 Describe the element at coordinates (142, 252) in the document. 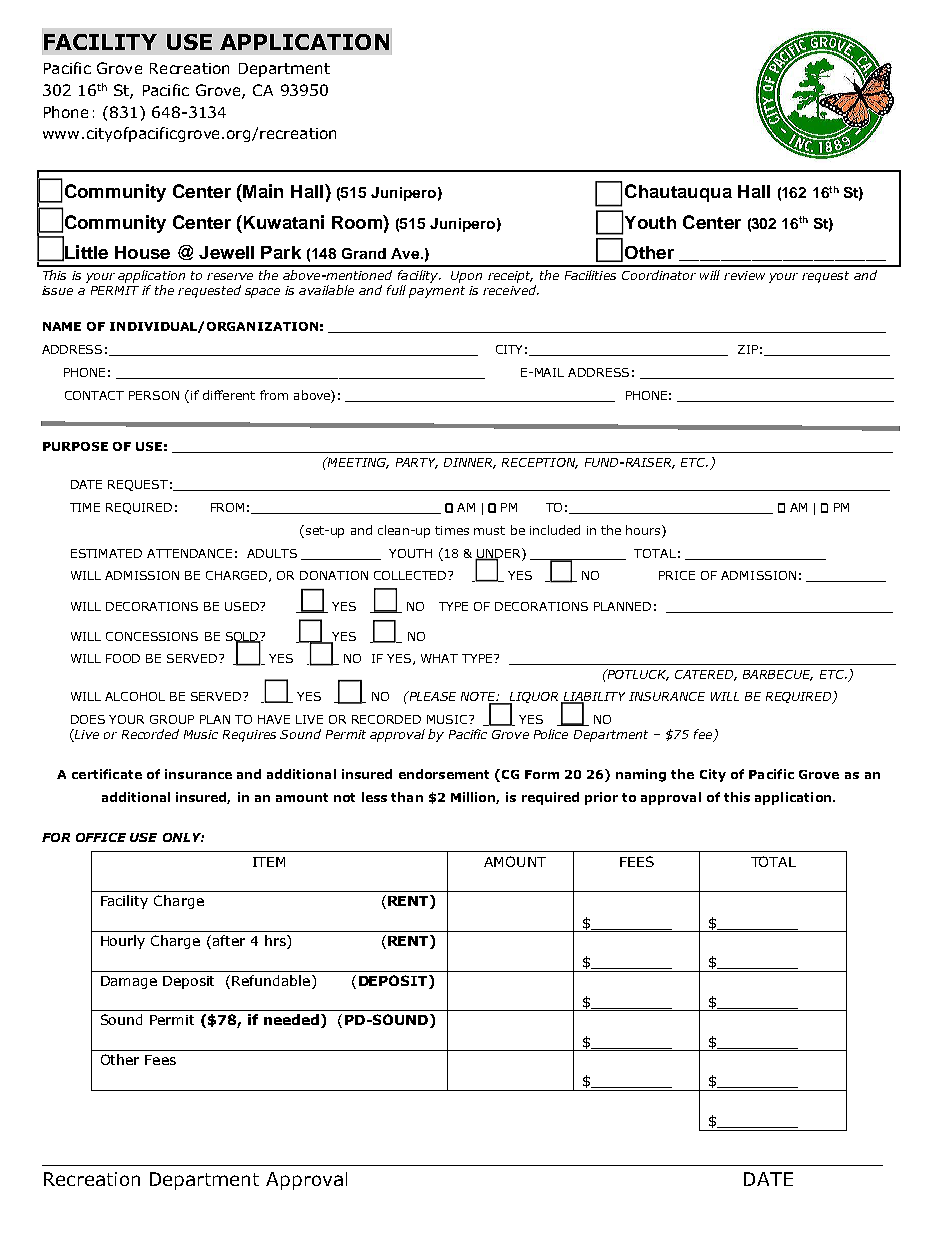

I see `House` at that location.
